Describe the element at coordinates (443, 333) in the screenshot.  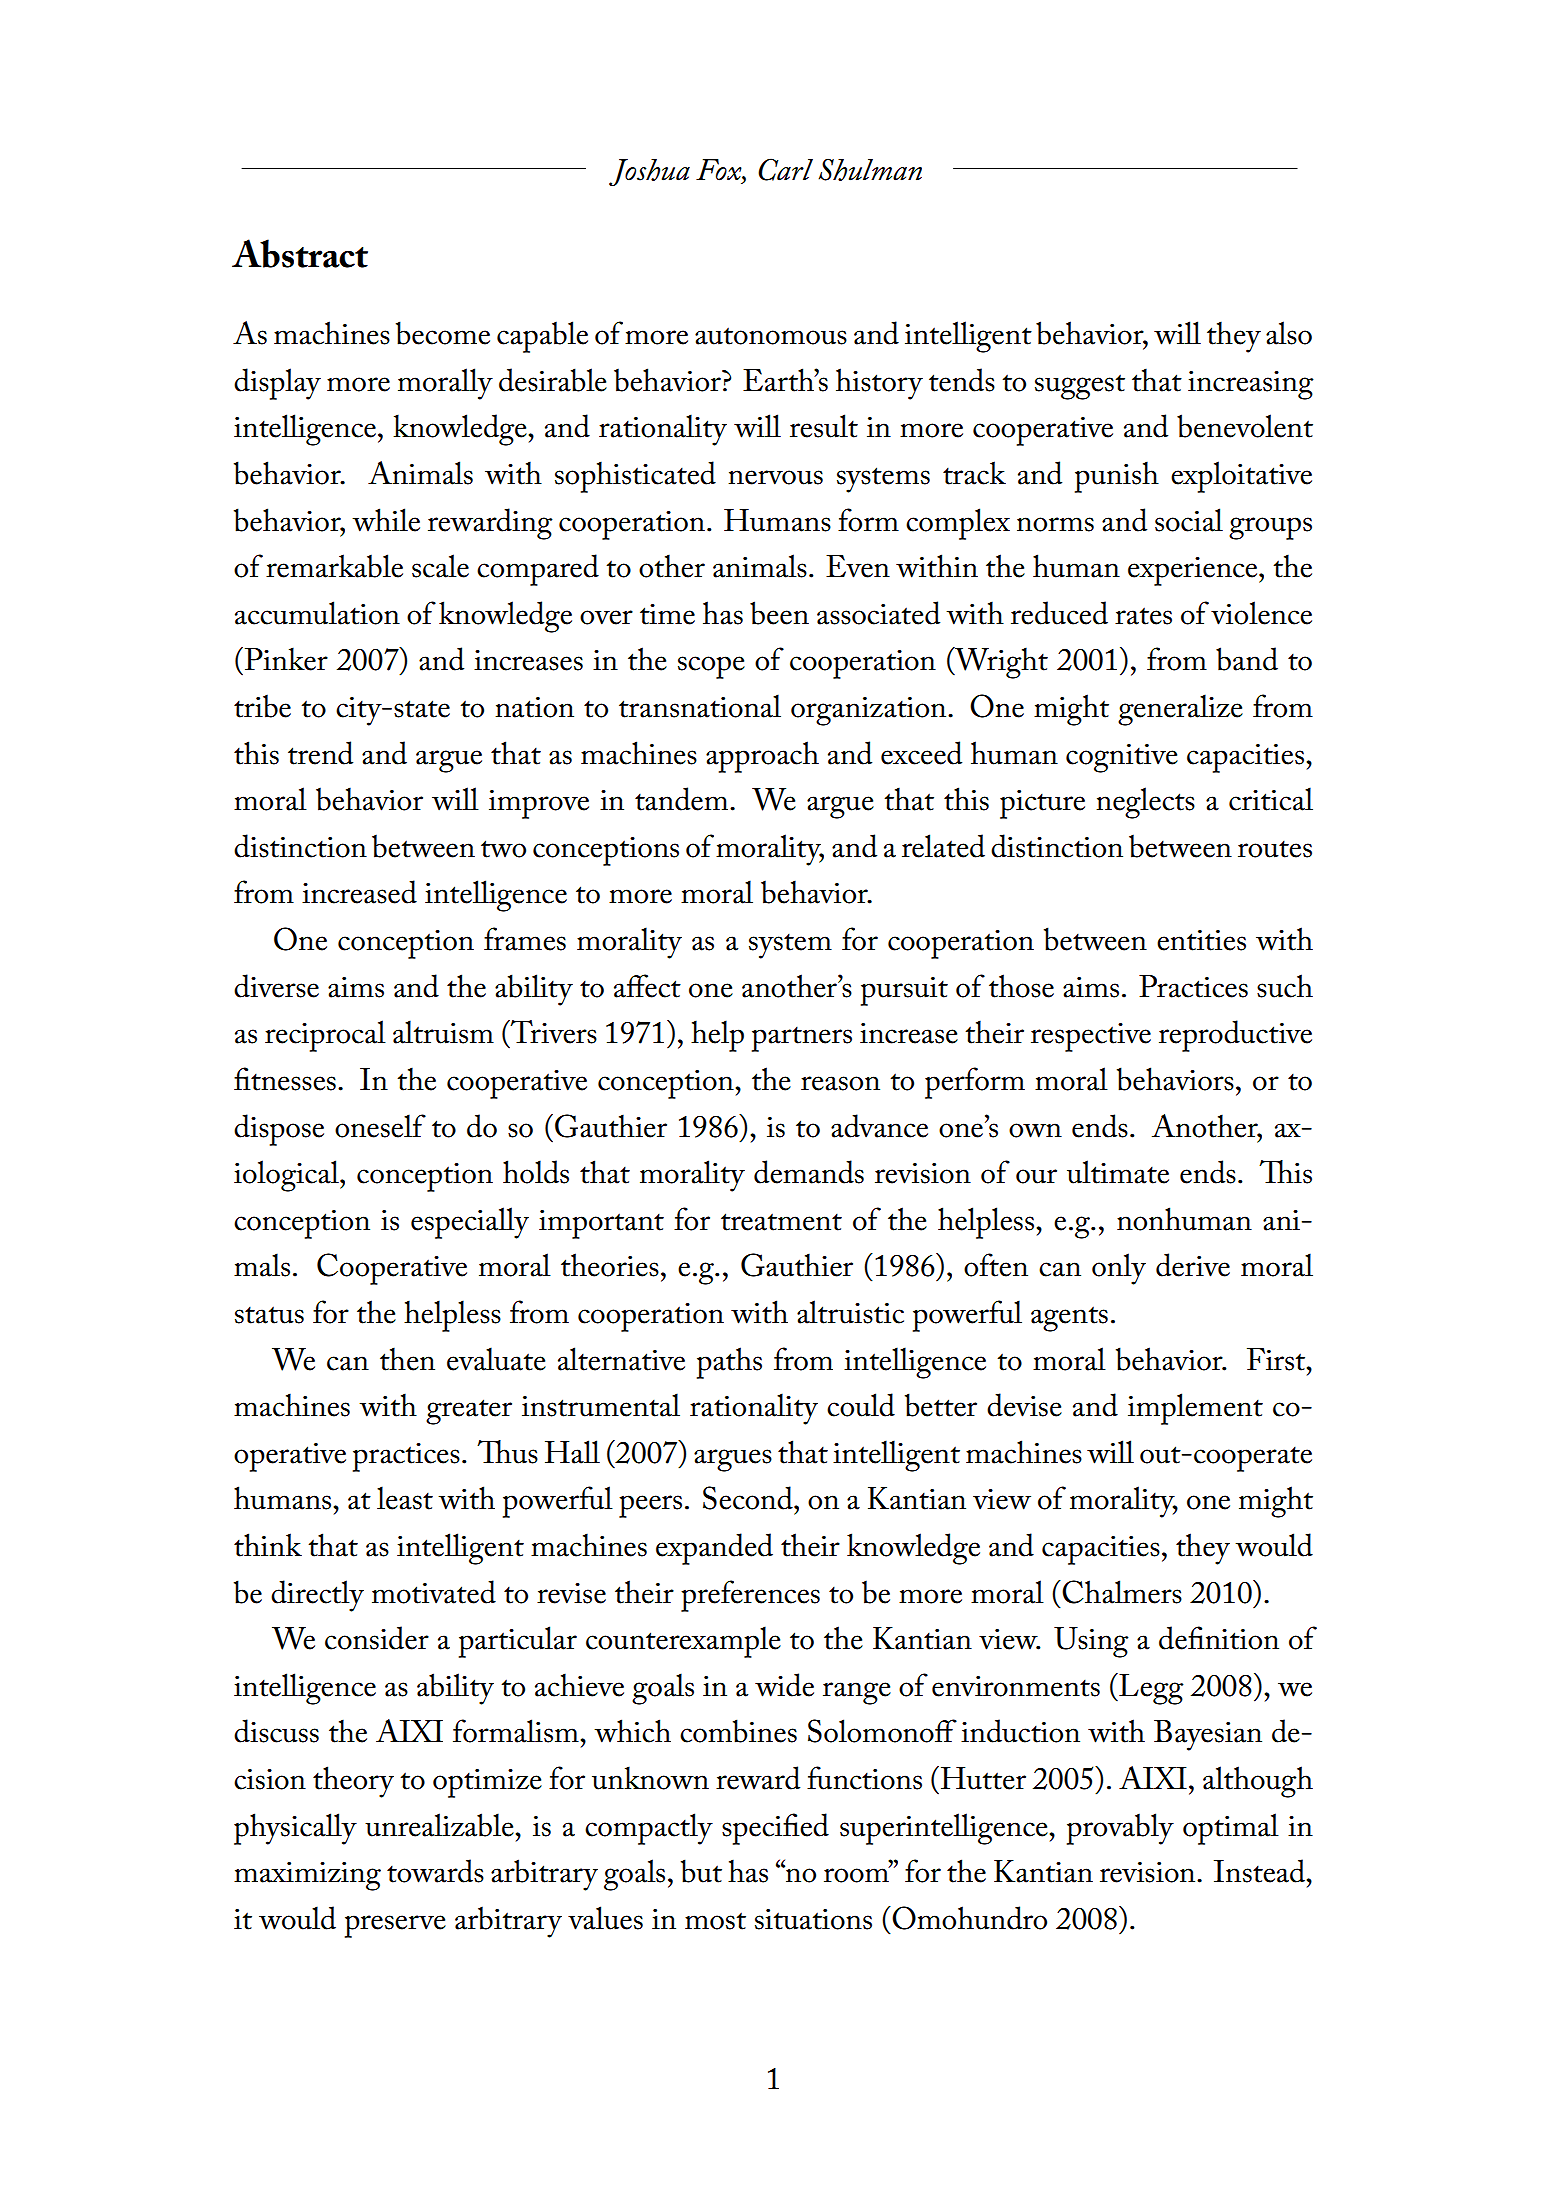
I see `become` at that location.
